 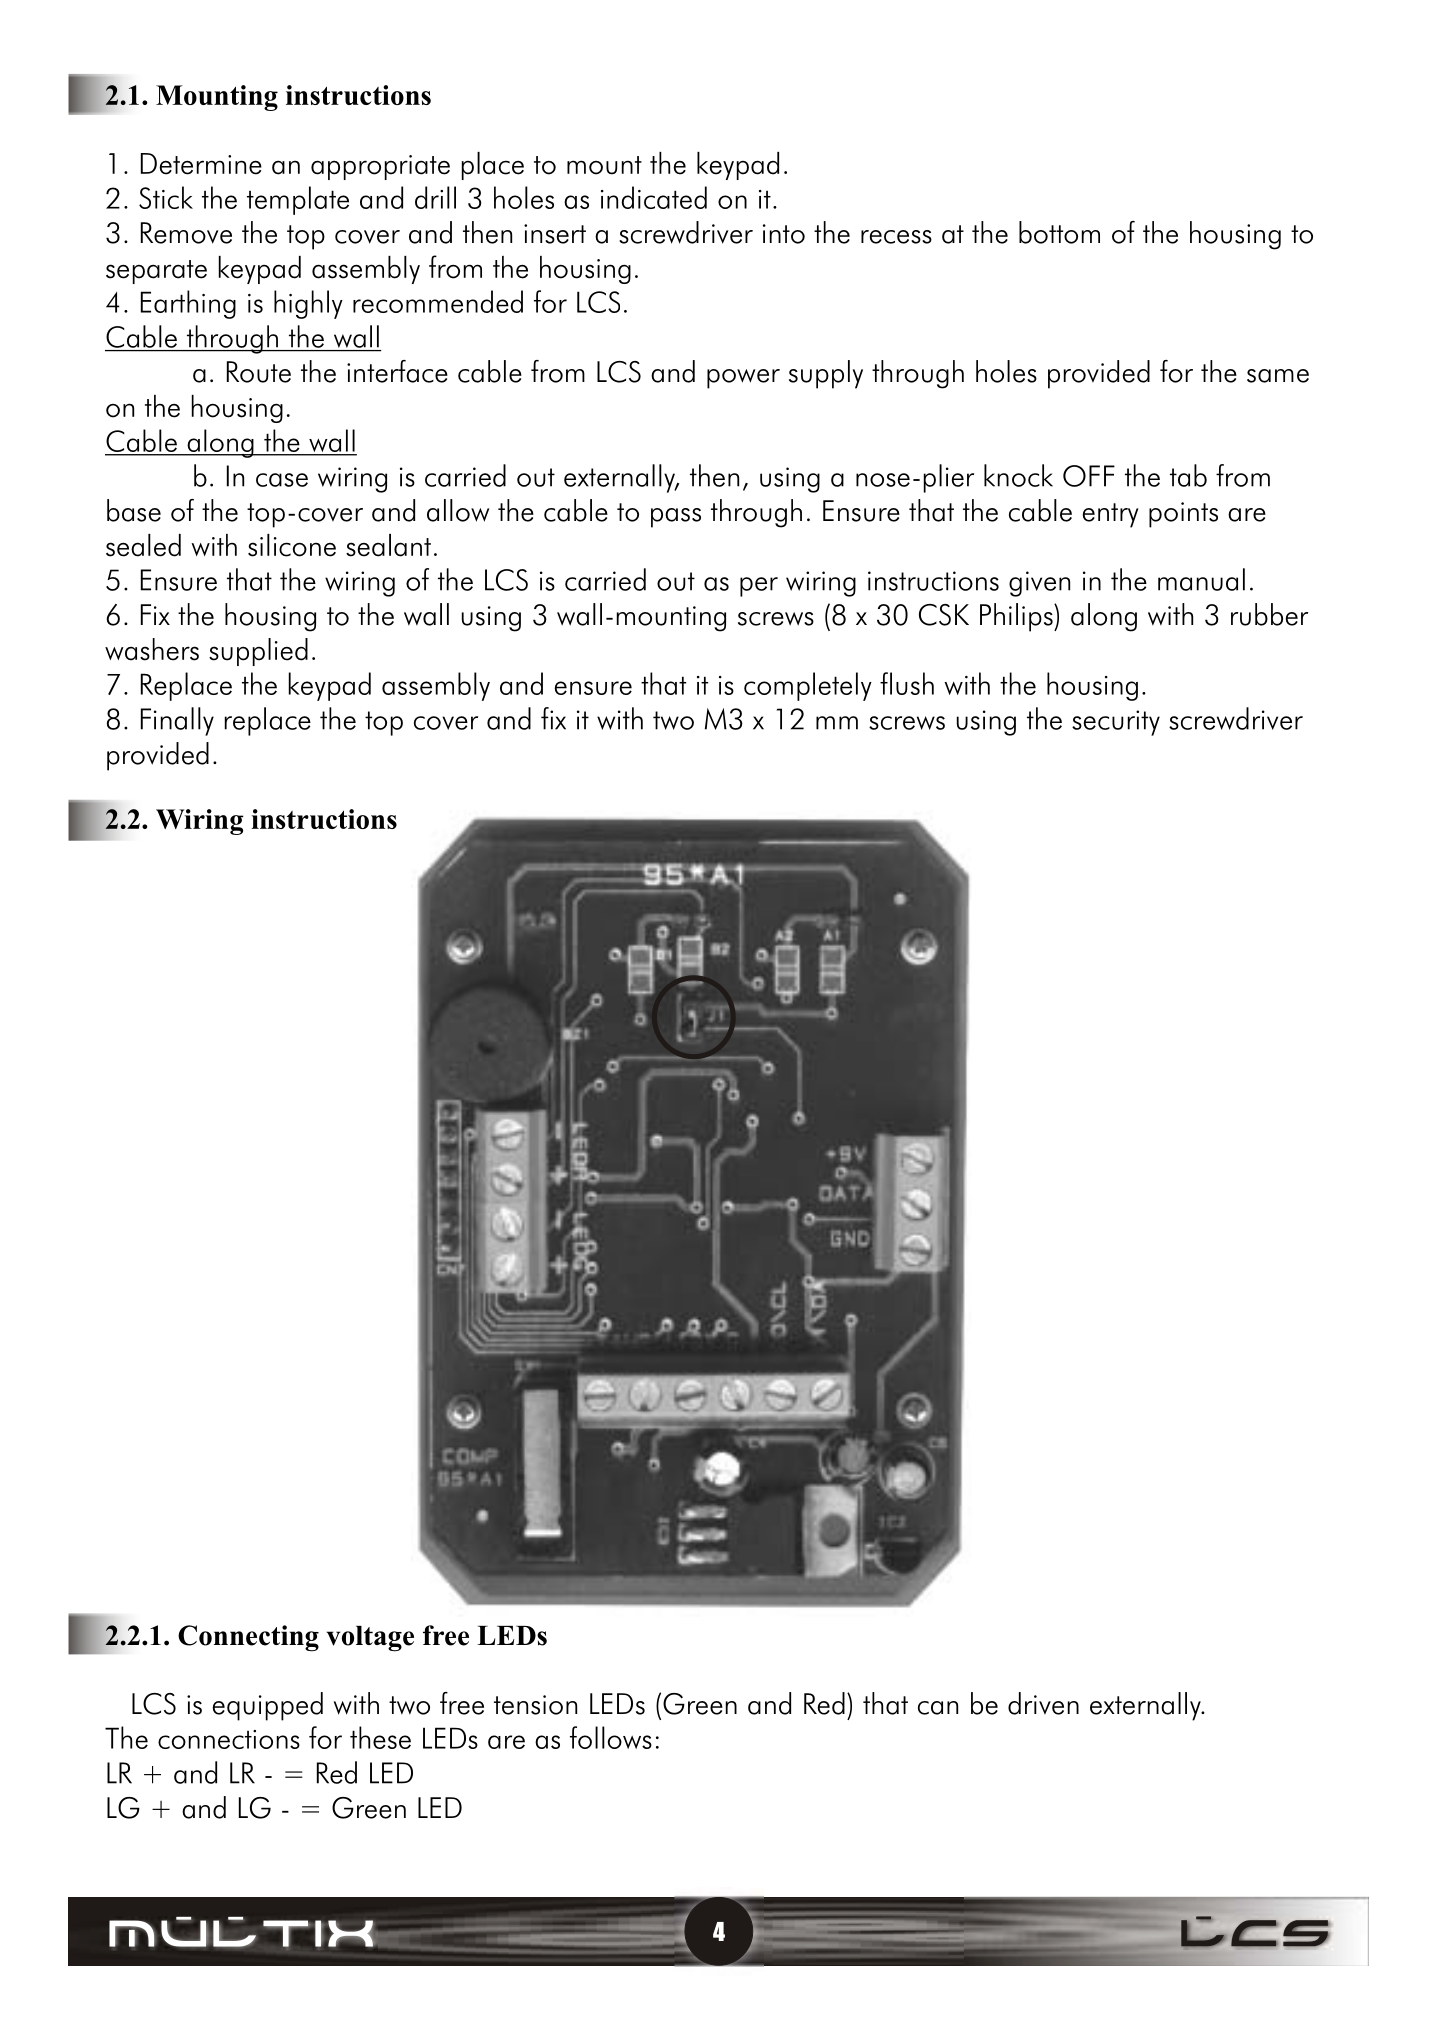 I want to click on voltage, so click(x=370, y=1639).
